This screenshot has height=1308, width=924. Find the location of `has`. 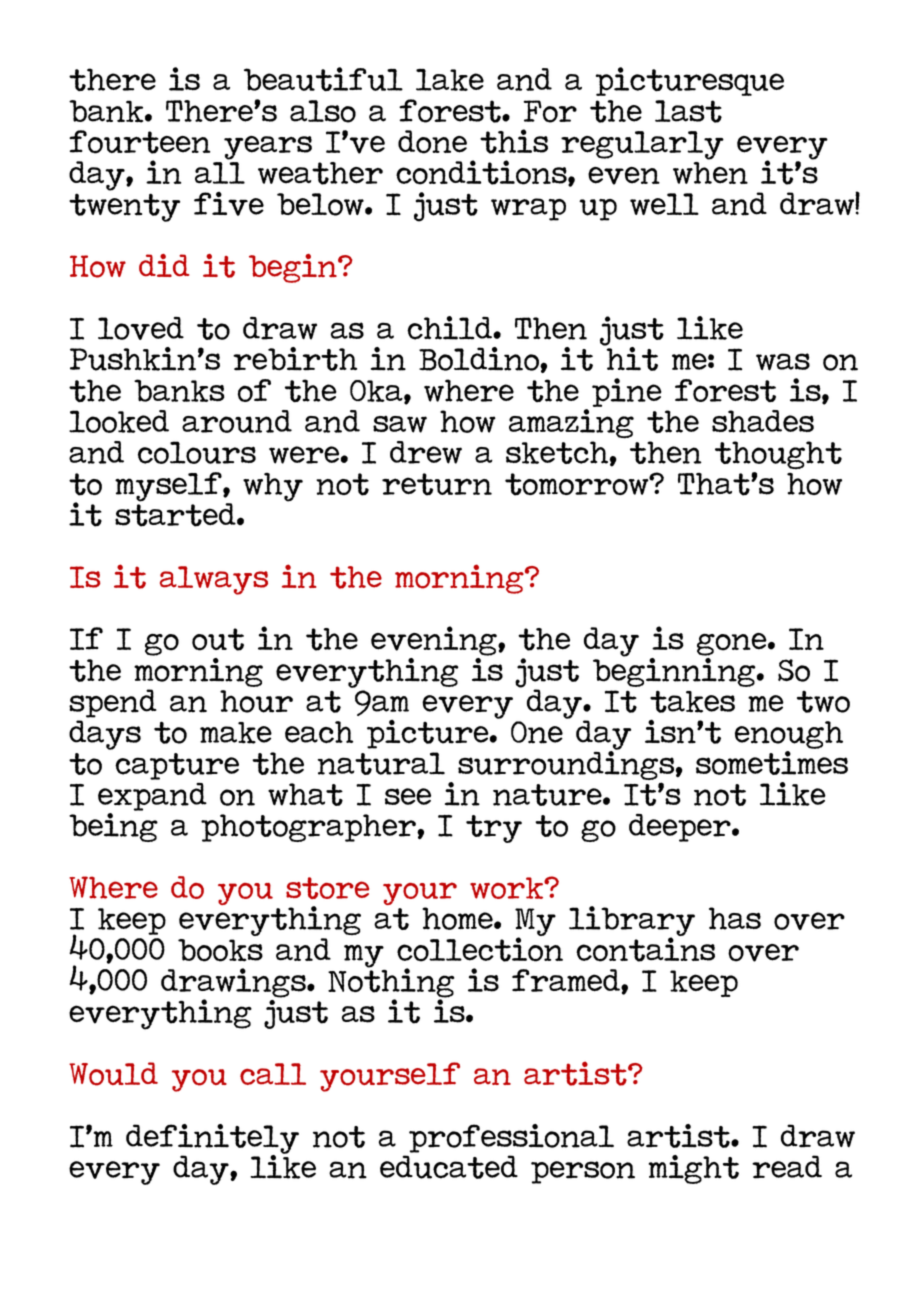

has is located at coordinates (735, 918).
